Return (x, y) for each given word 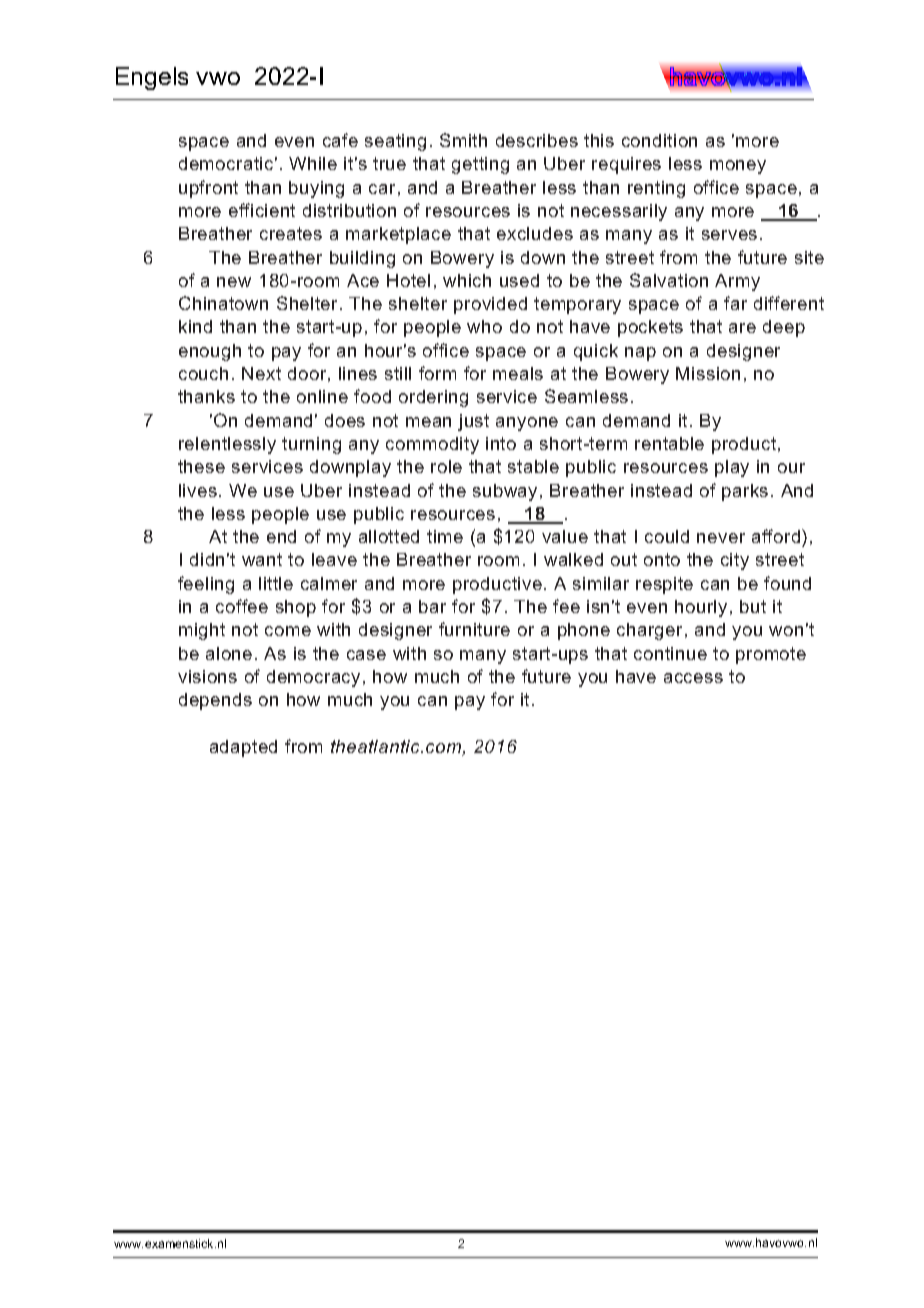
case (366, 655)
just (473, 422)
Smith (463, 140)
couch (203, 373)
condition (659, 140)
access (693, 678)
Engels (152, 78)
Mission (708, 373)
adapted (243, 748)
